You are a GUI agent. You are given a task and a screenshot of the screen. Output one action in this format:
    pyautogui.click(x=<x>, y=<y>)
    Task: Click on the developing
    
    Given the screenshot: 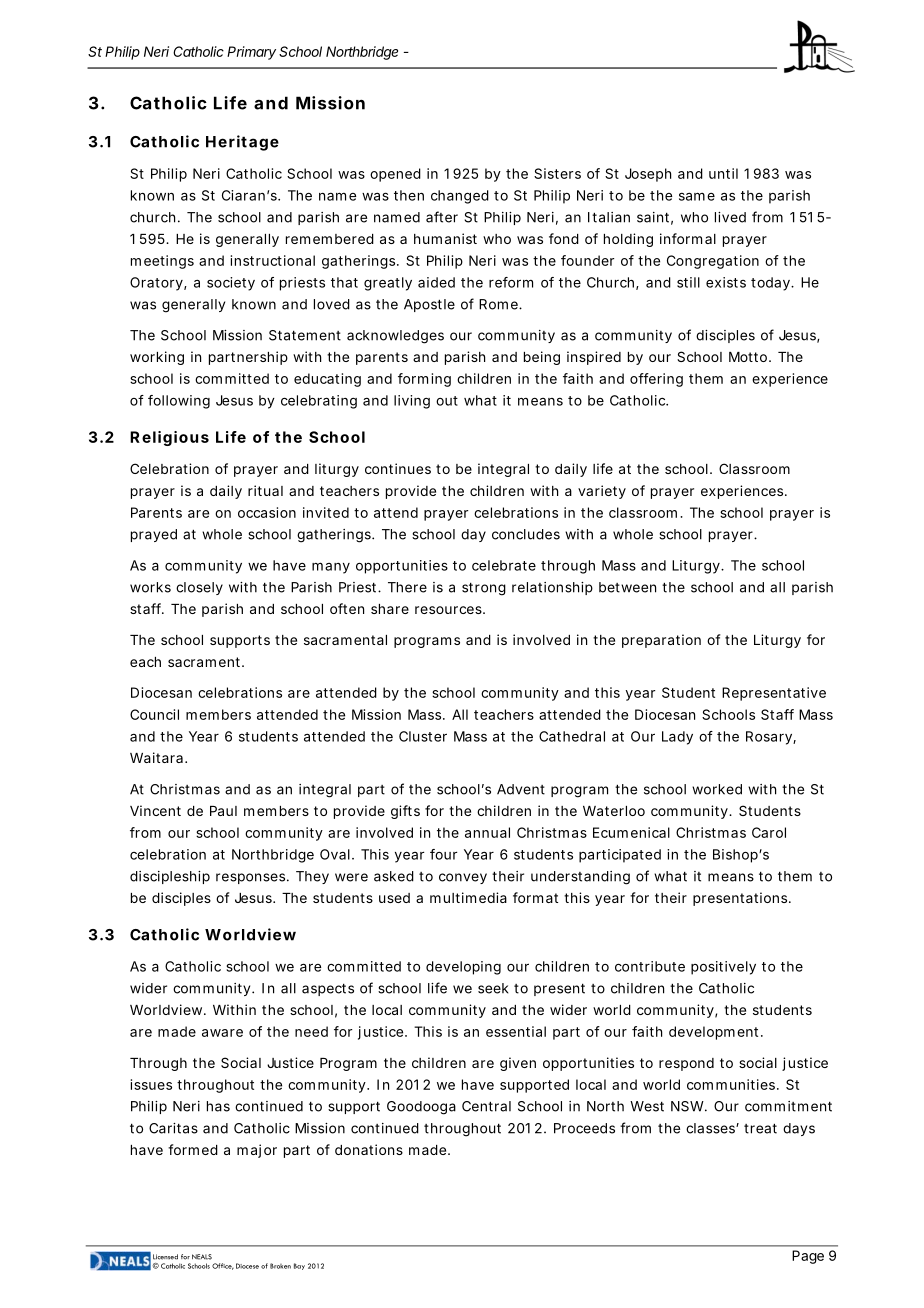 What is the action you would take?
    pyautogui.click(x=463, y=968)
